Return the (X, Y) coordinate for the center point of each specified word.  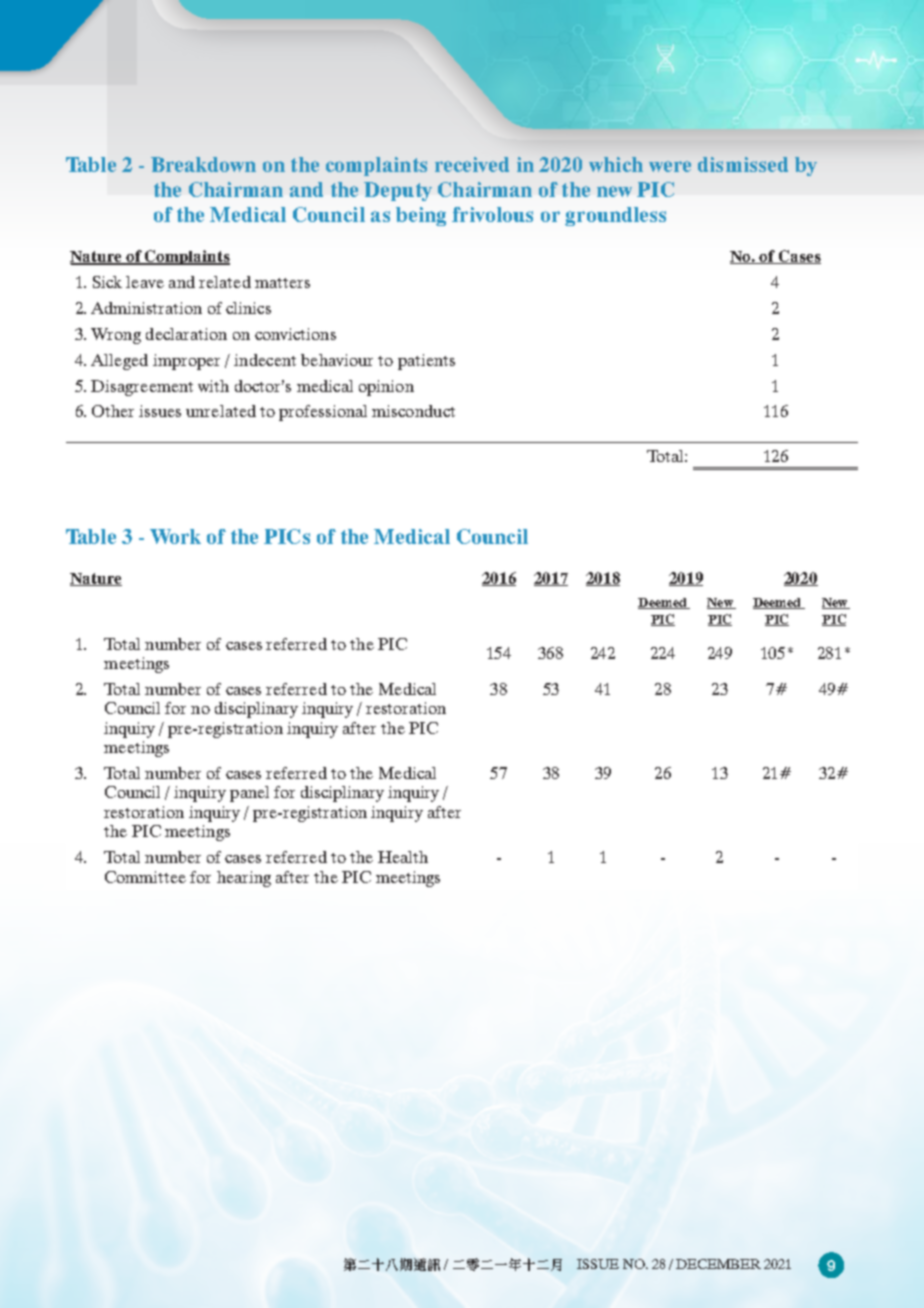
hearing (244, 879)
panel (249, 794)
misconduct (413, 411)
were (670, 166)
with (213, 386)
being (421, 216)
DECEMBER (718, 1264)
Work (175, 536)
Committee (145, 877)
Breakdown (203, 164)
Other (113, 411)
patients (426, 362)
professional (323, 413)
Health (403, 857)
